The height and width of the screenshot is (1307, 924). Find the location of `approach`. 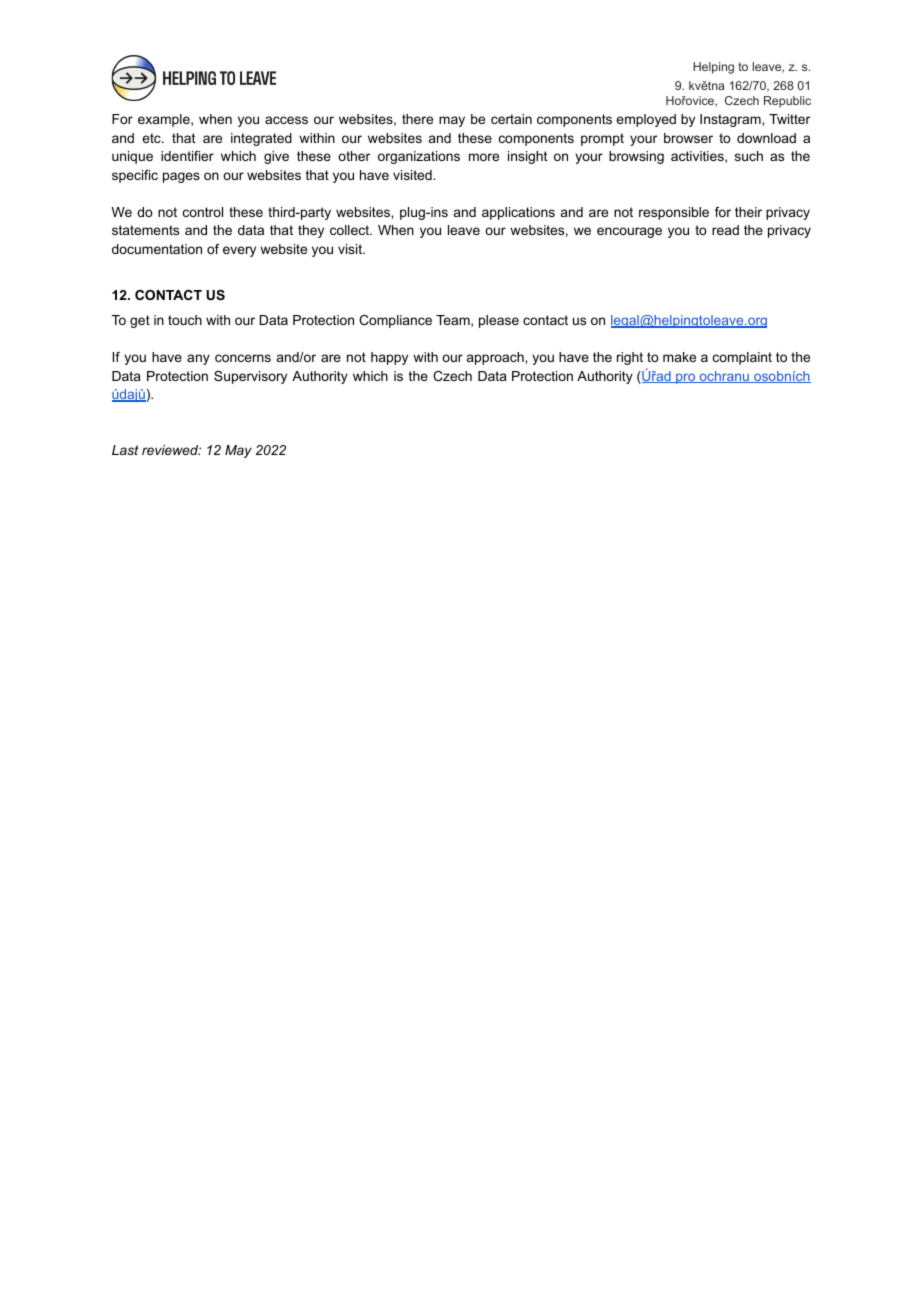

approach is located at coordinates (496, 358).
